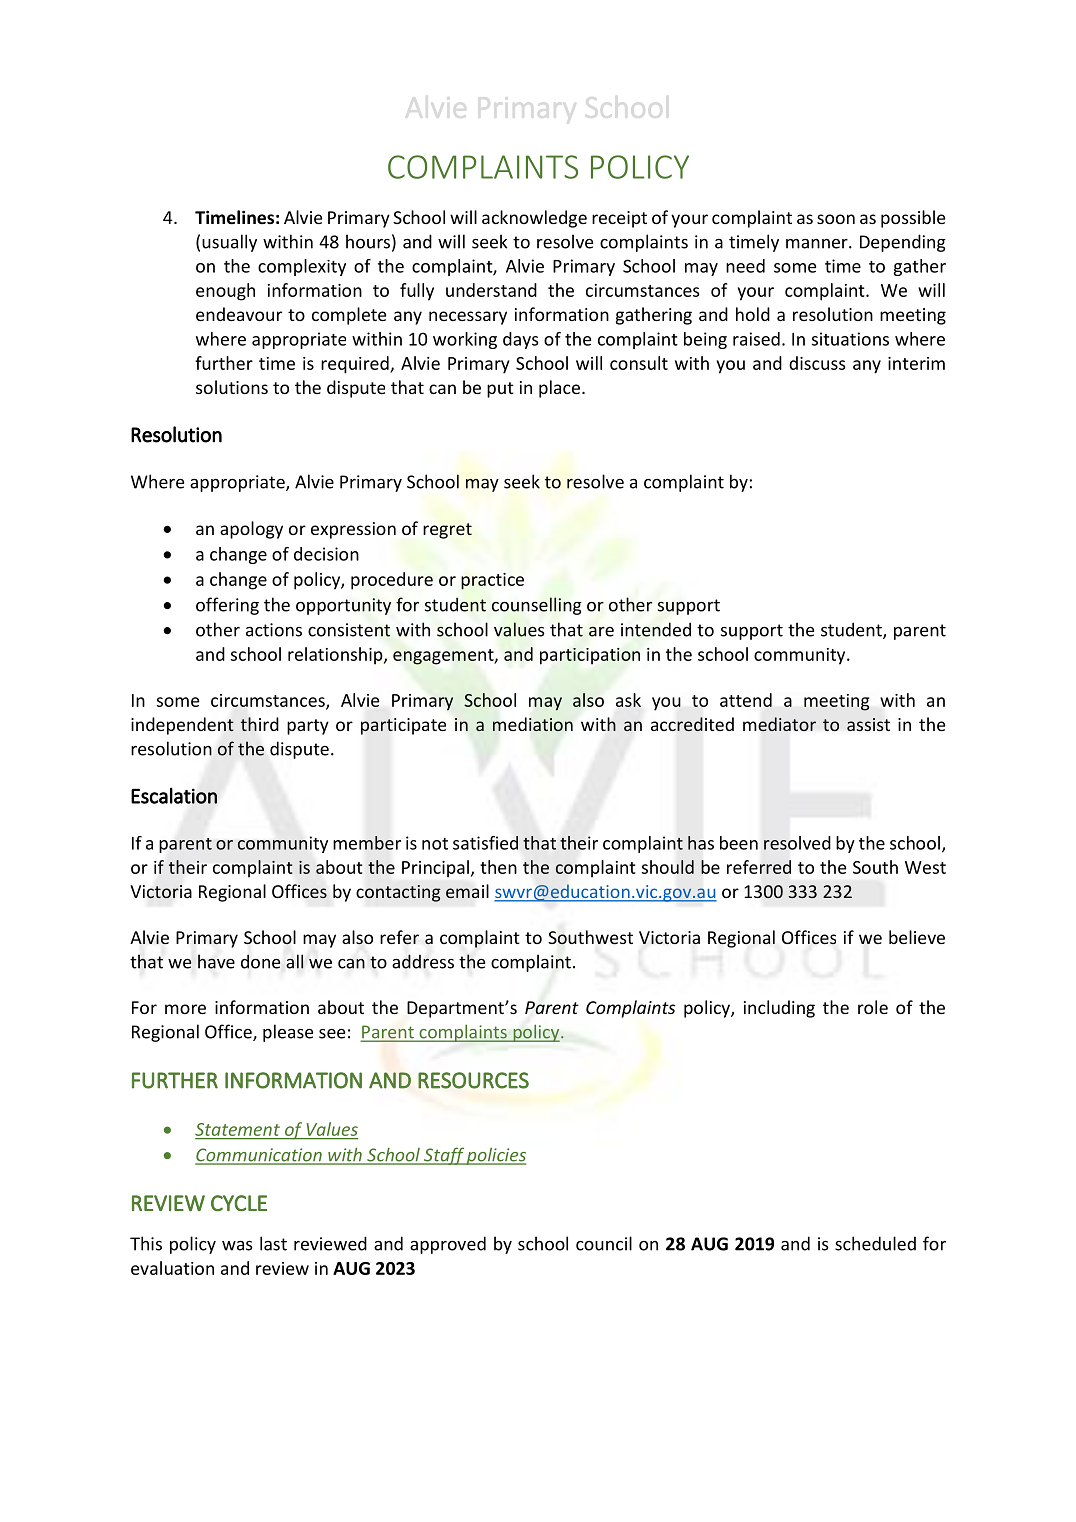 The image size is (1076, 1522). Describe the element at coordinates (818, 244) in the screenshot. I see `manner` at that location.
